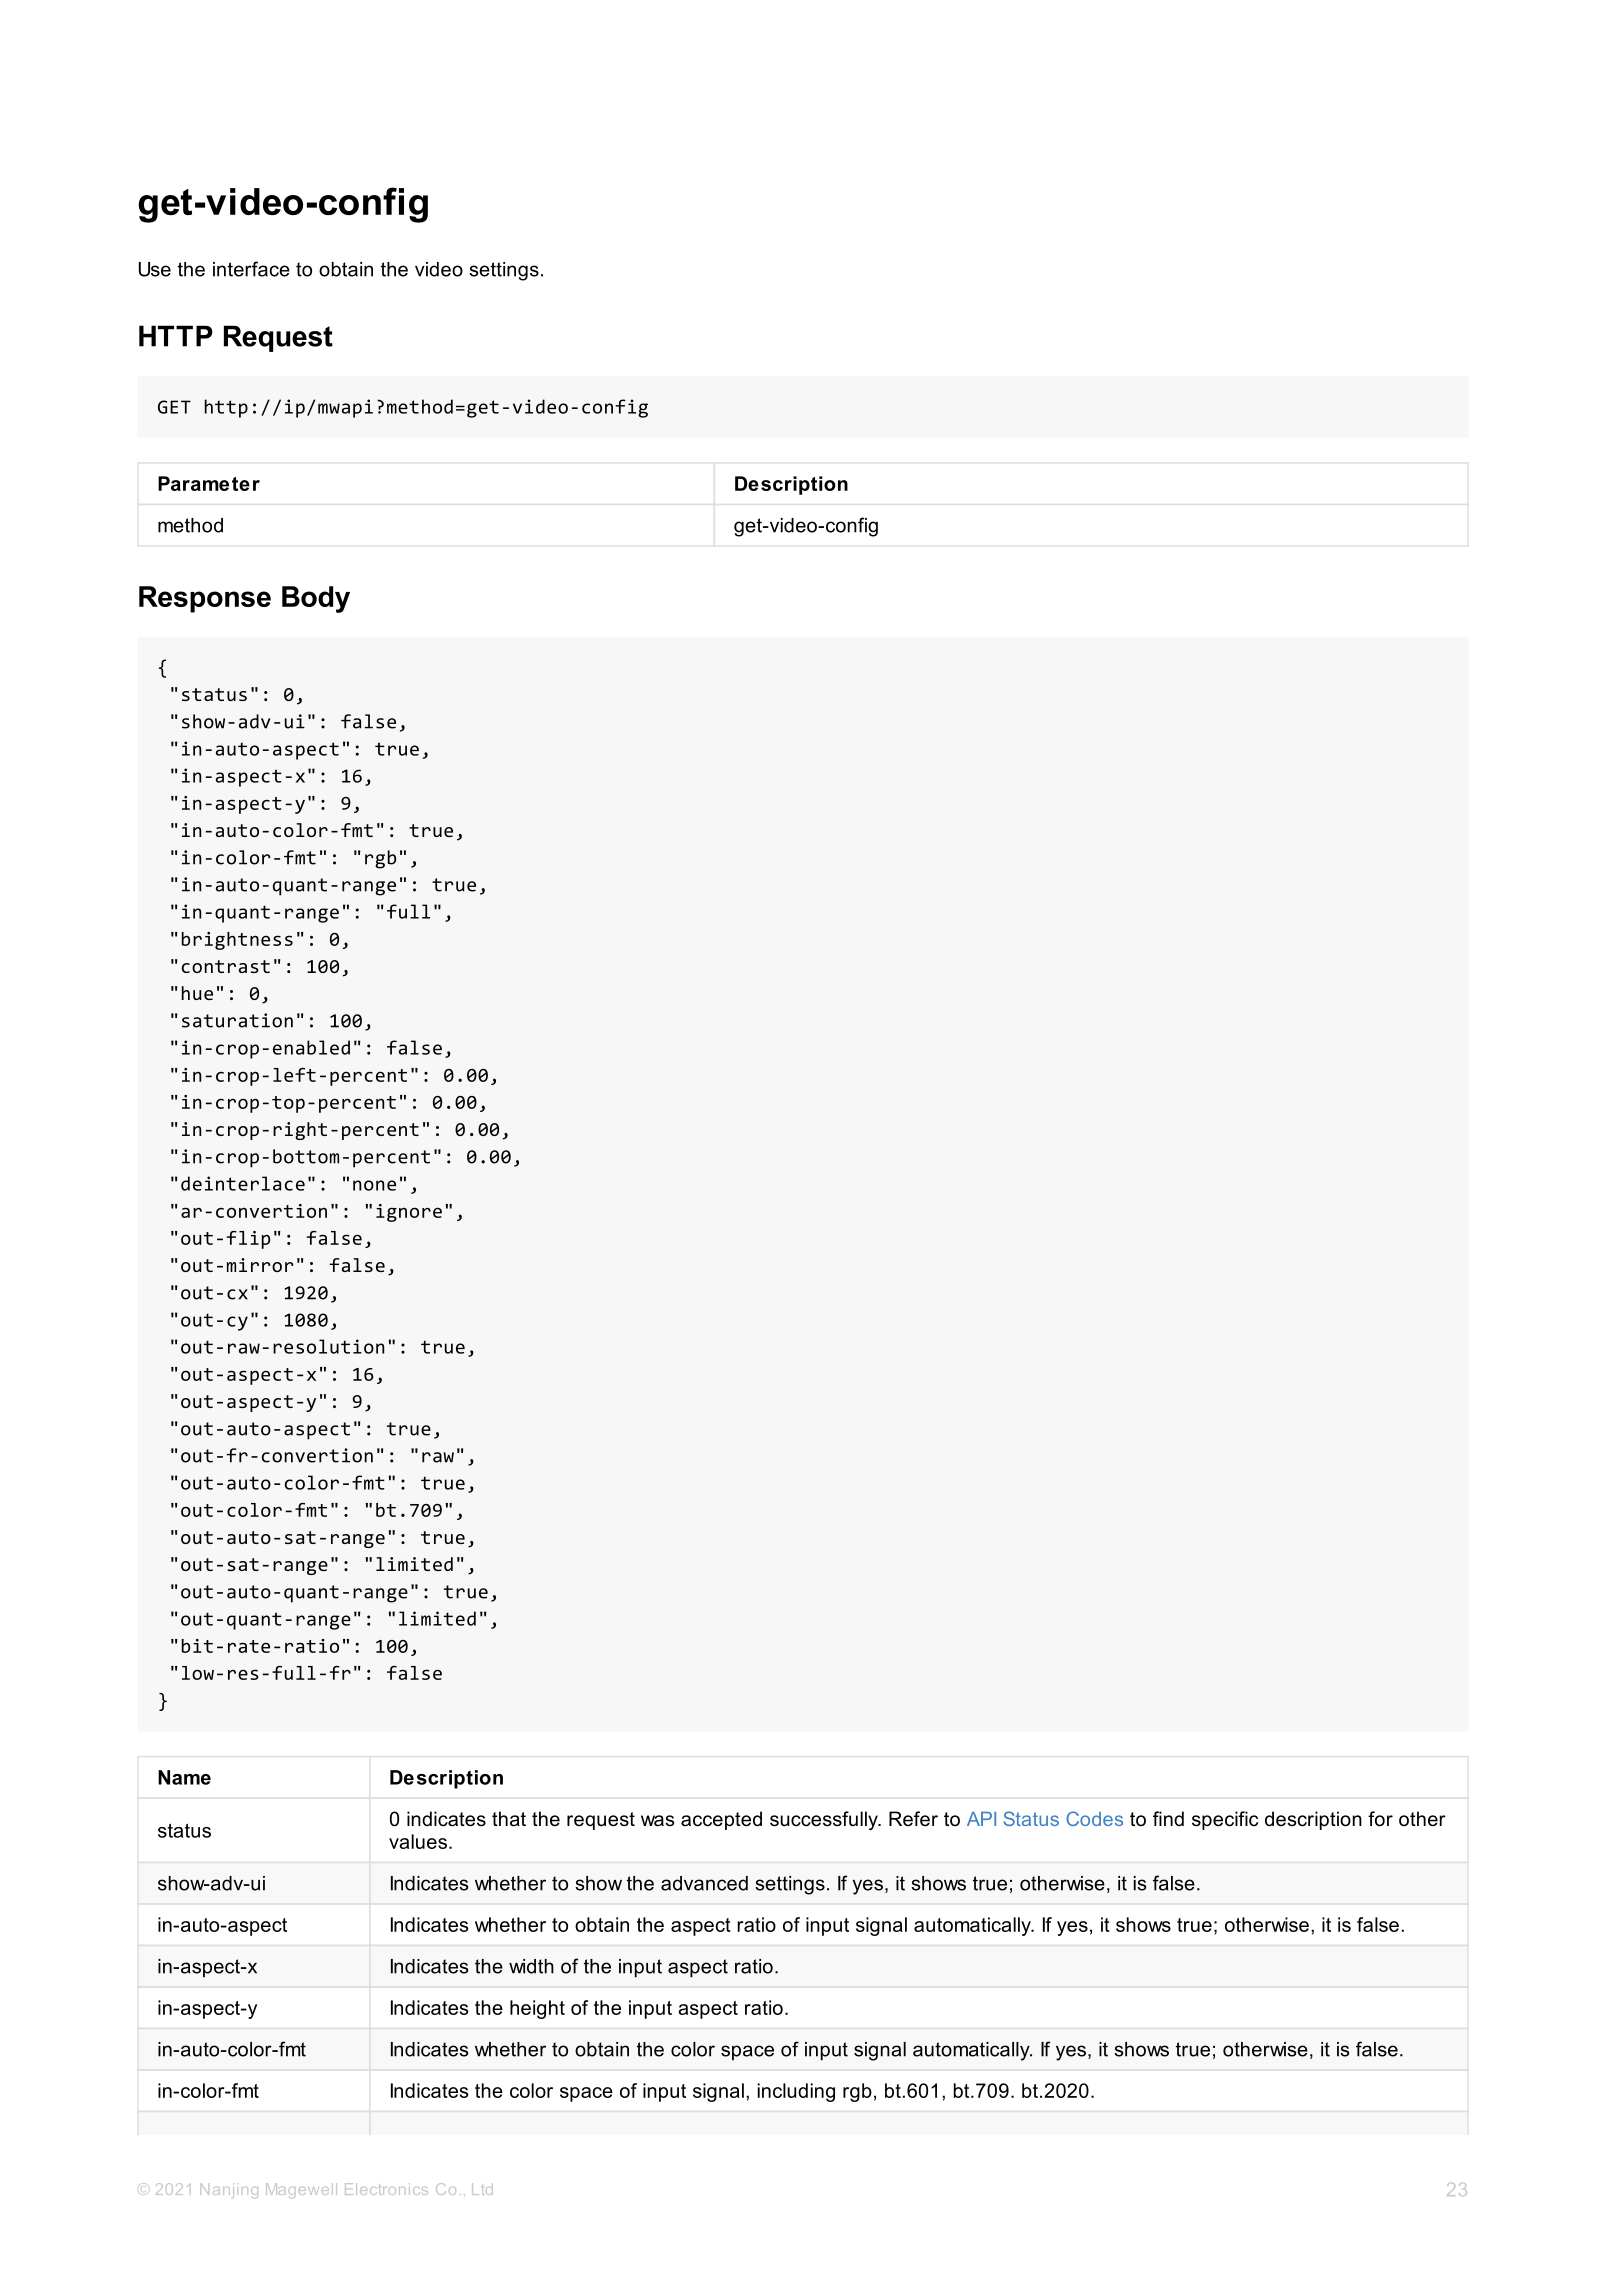  Describe the element at coordinates (409, 1213) in the page. I see `ignore` at that location.
